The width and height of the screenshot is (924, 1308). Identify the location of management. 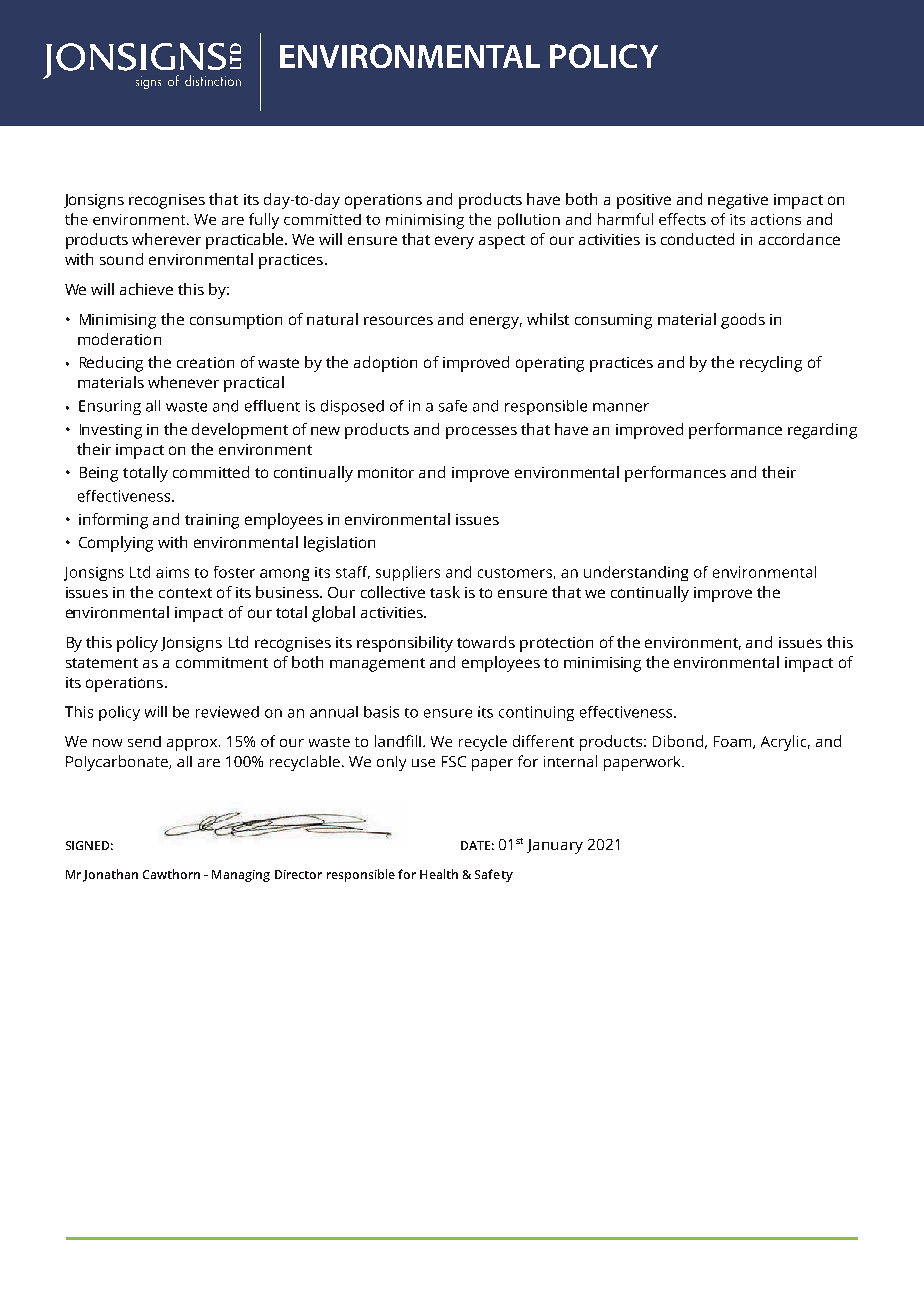
(377, 665).
